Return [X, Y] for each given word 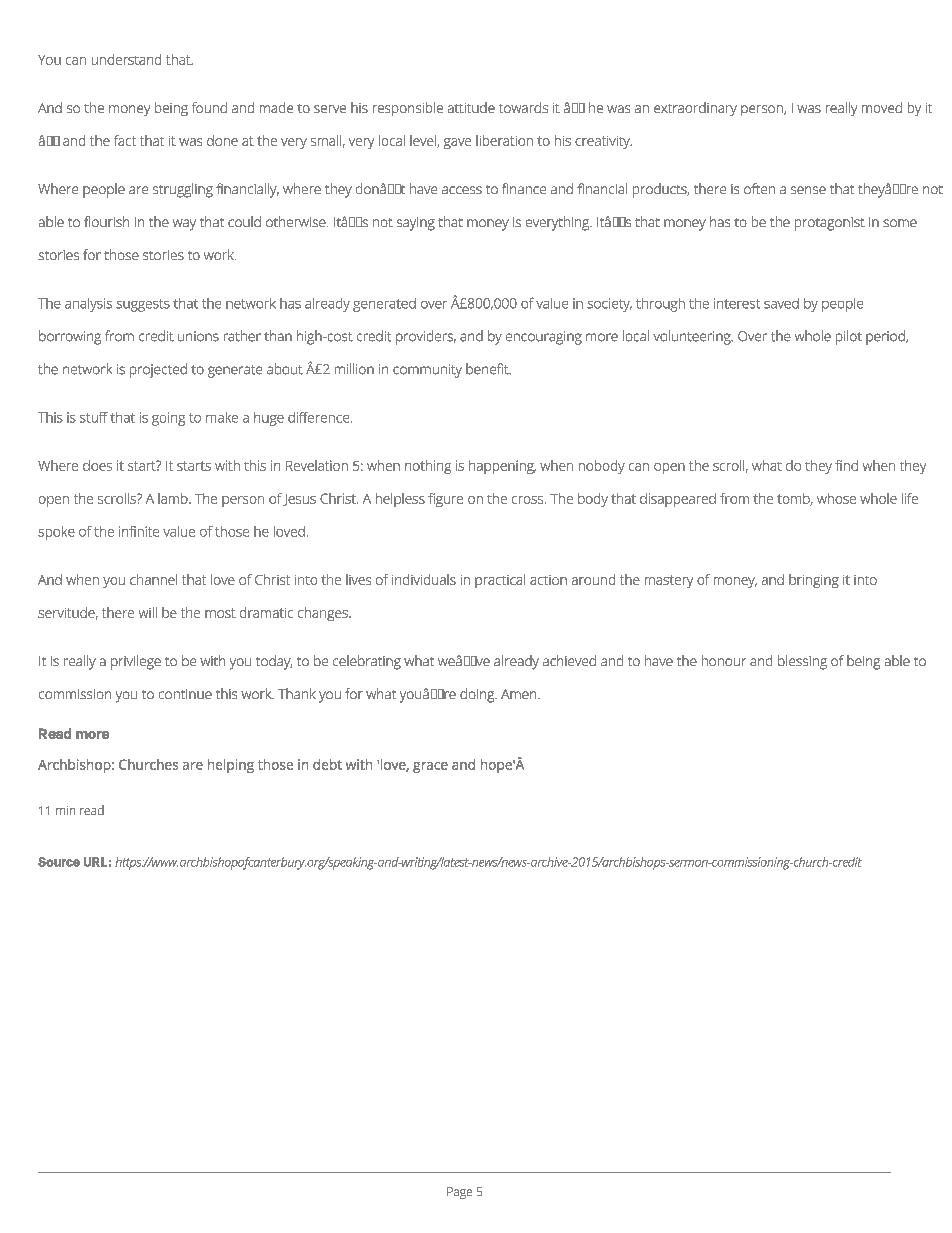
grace [430, 767]
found [209, 107]
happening [502, 467]
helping [231, 766]
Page [459, 1193]
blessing [802, 662]
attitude [471, 107]
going [168, 419]
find [846, 465]
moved [882, 107]
